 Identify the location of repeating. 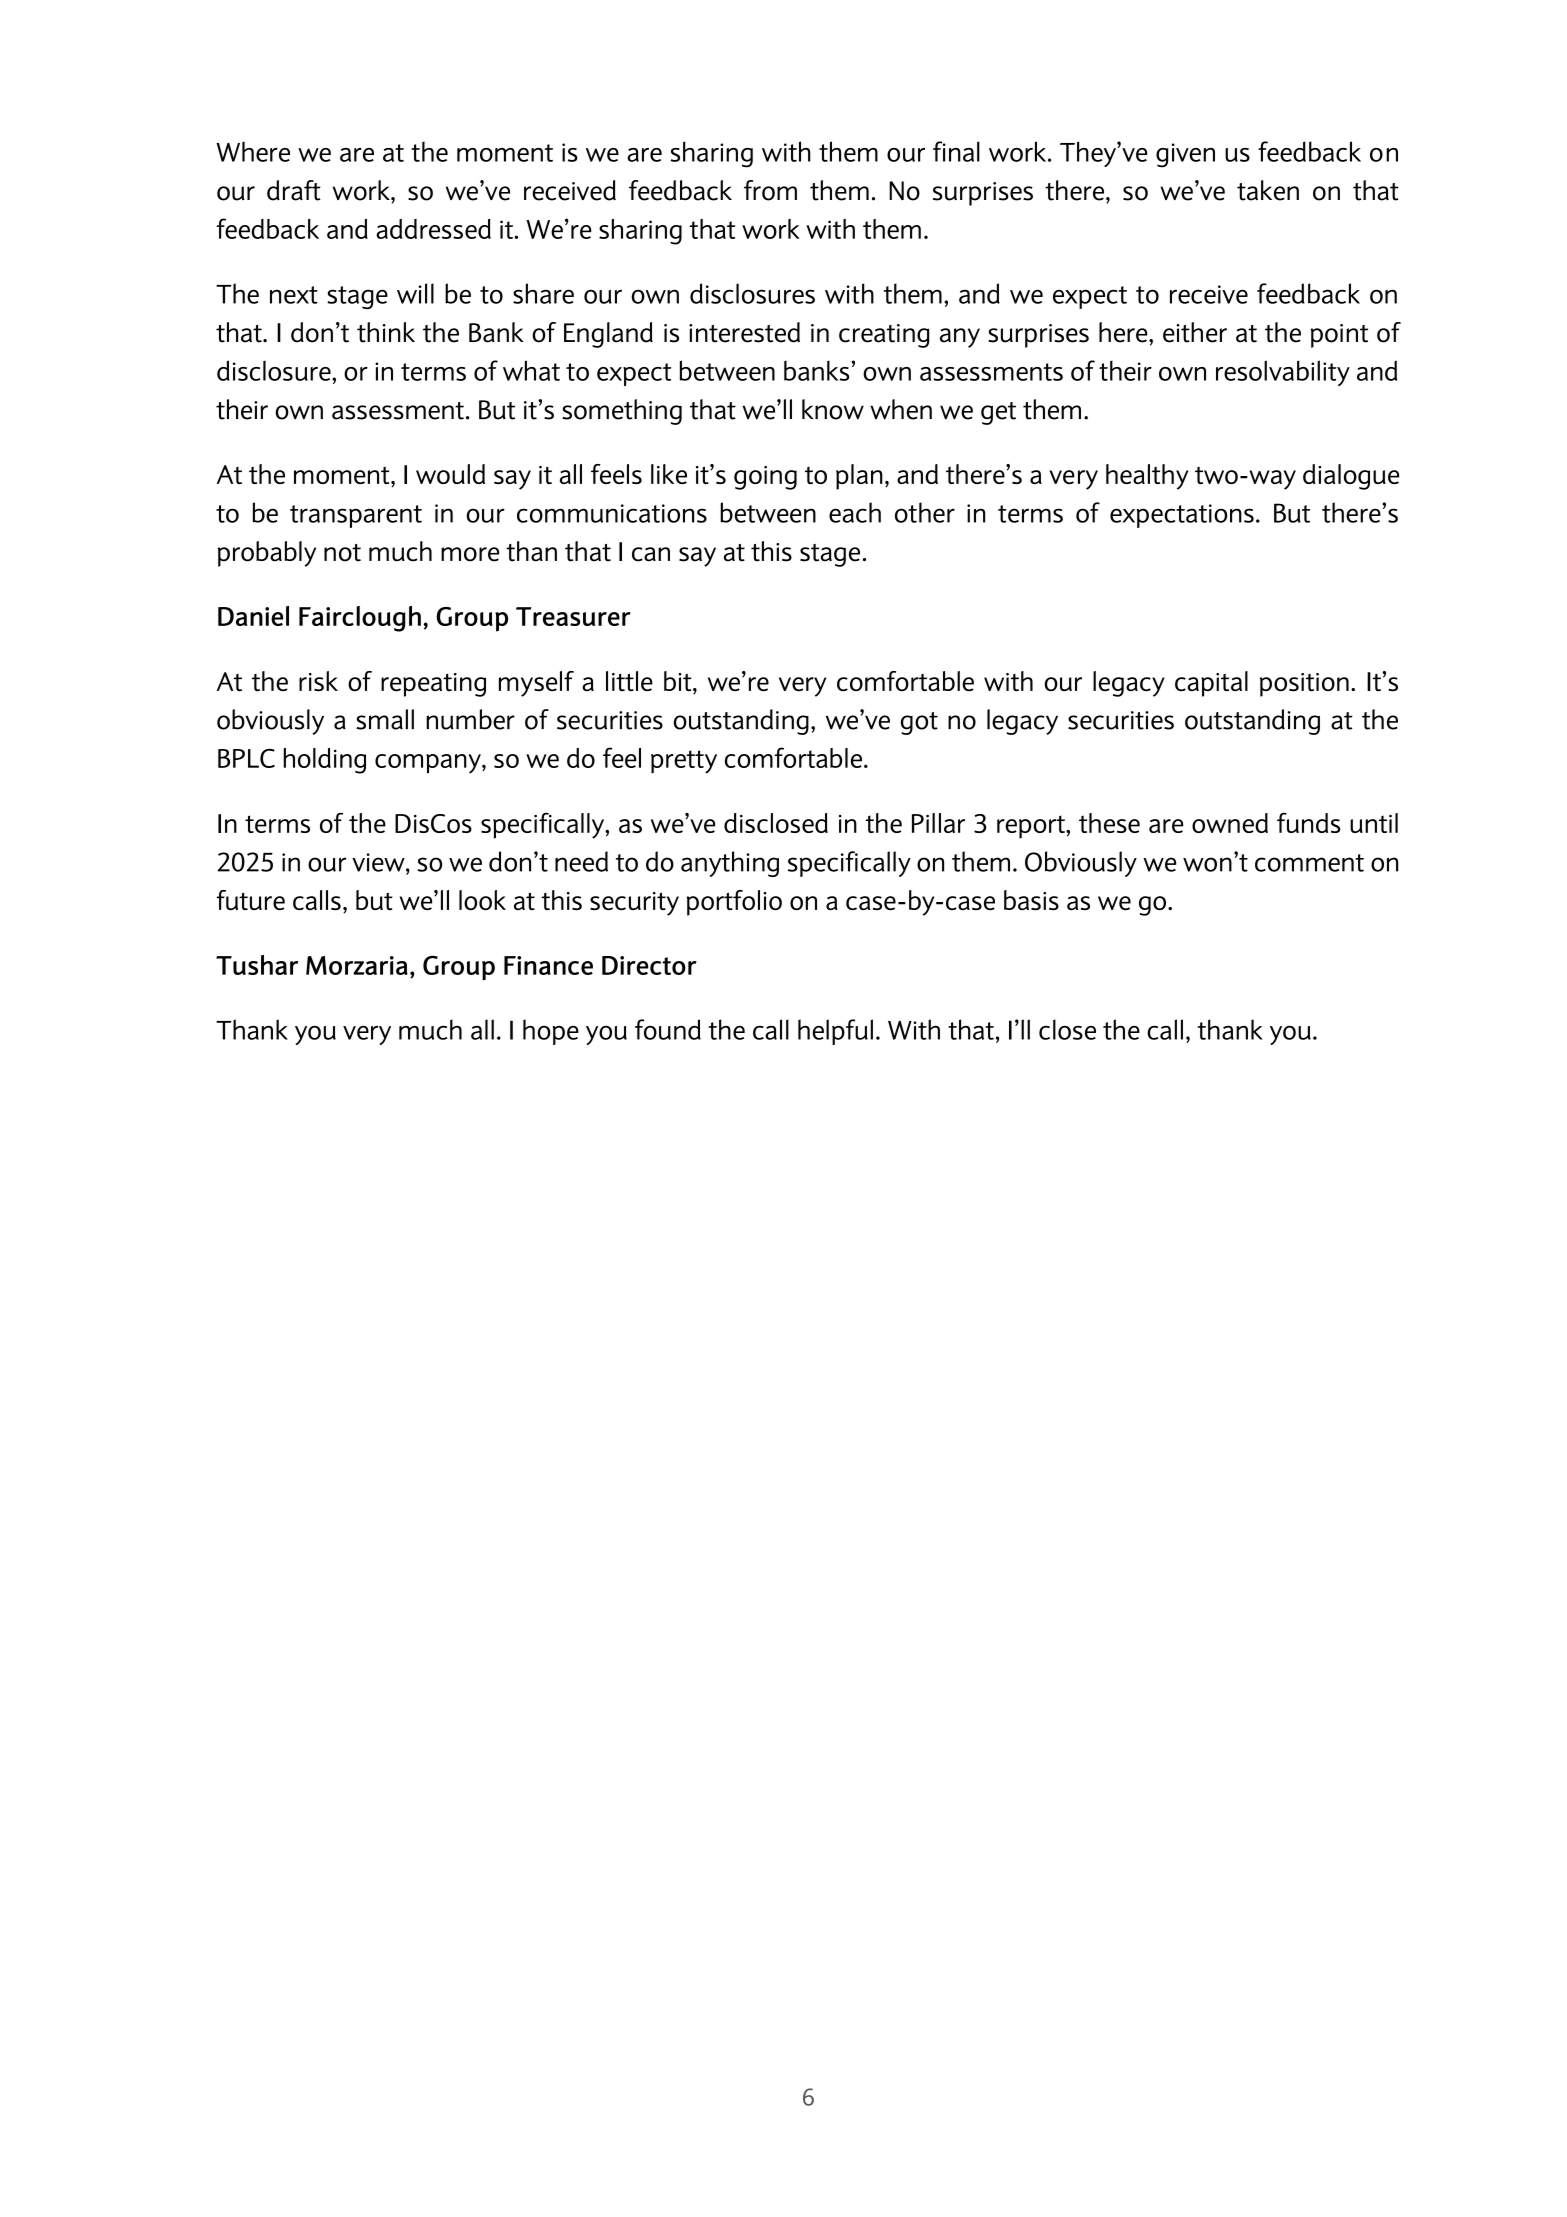
(433, 685).
